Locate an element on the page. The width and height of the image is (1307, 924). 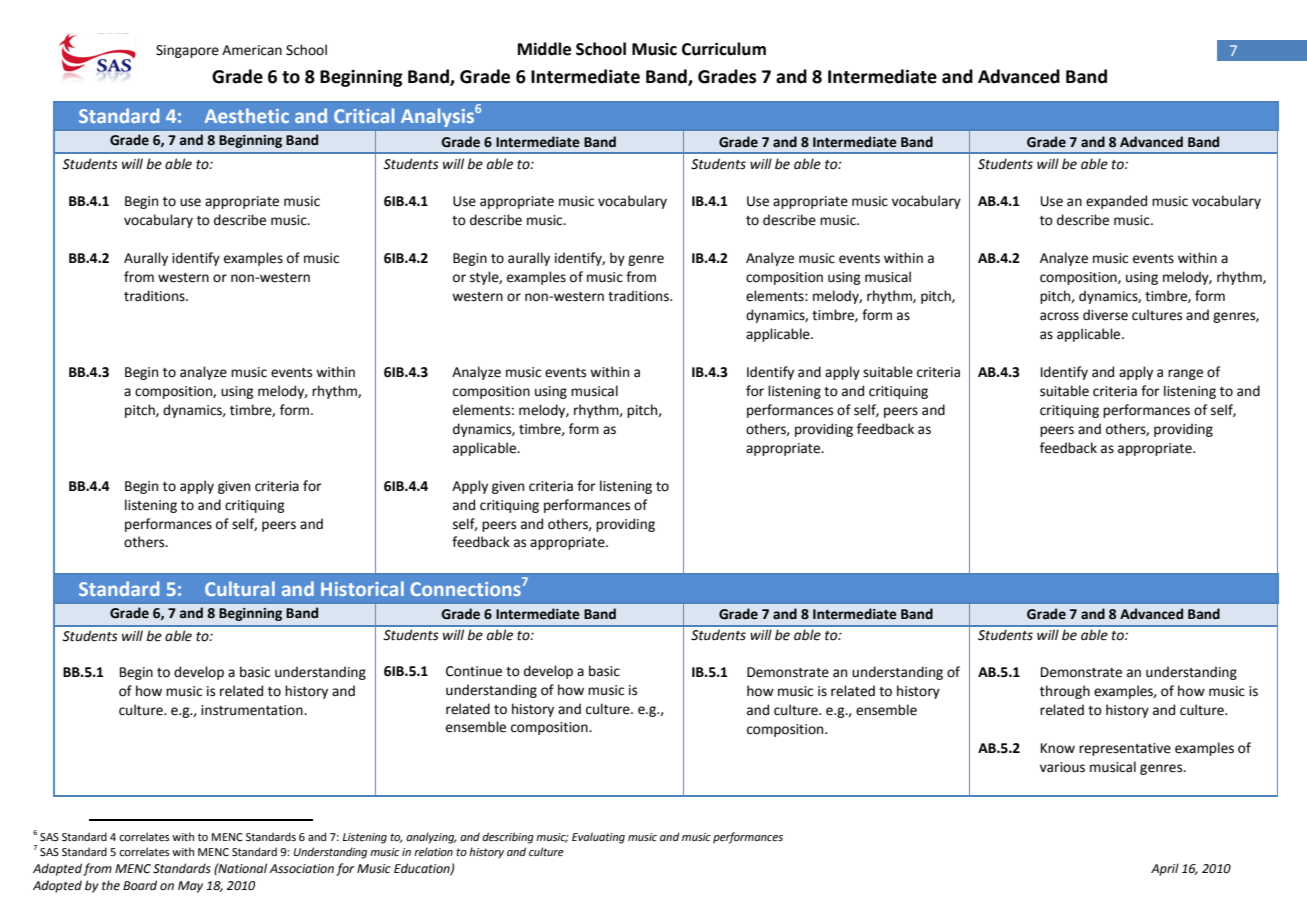
May is located at coordinates (190, 887).
